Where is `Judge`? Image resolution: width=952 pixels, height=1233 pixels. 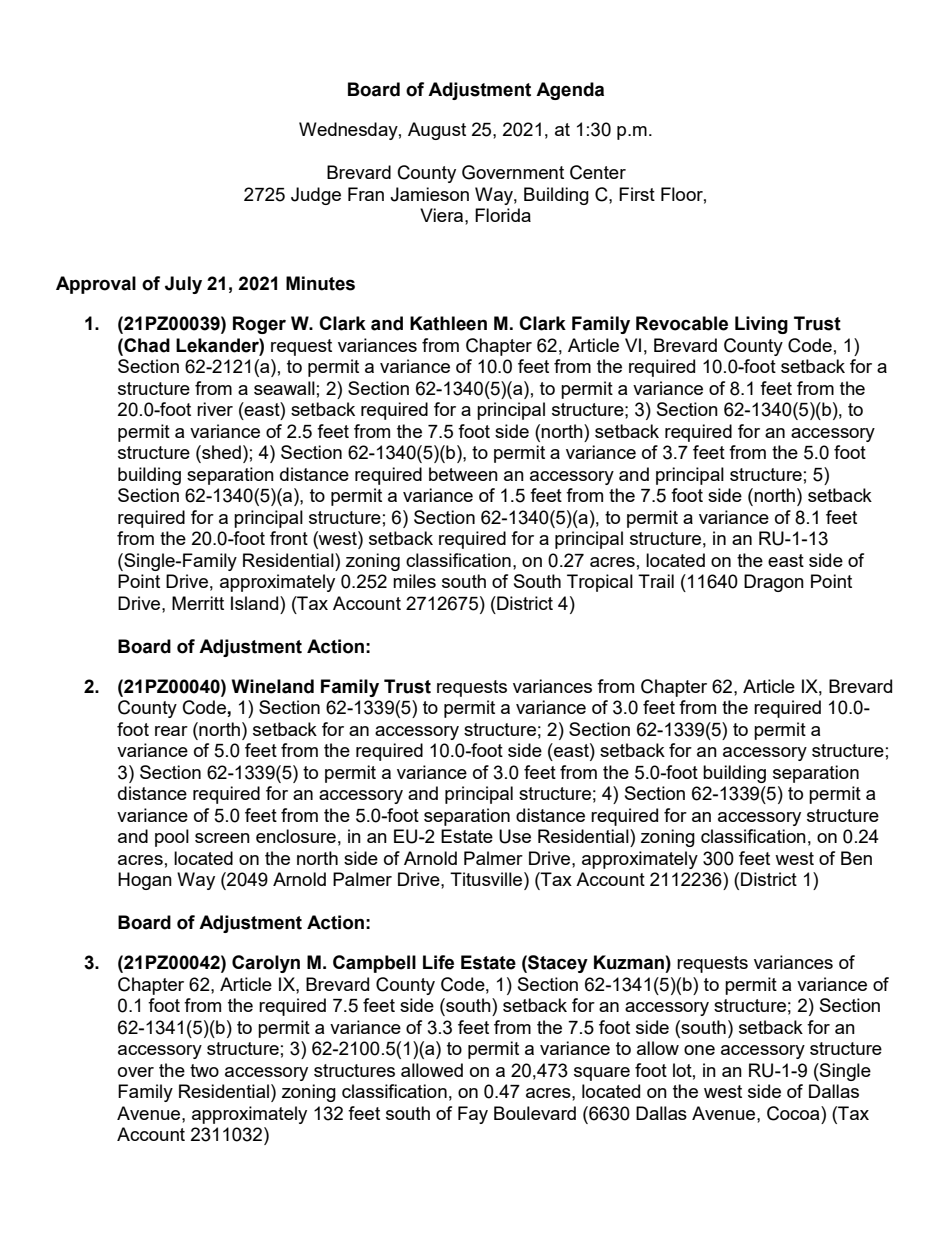 Judge is located at coordinates (316, 196).
